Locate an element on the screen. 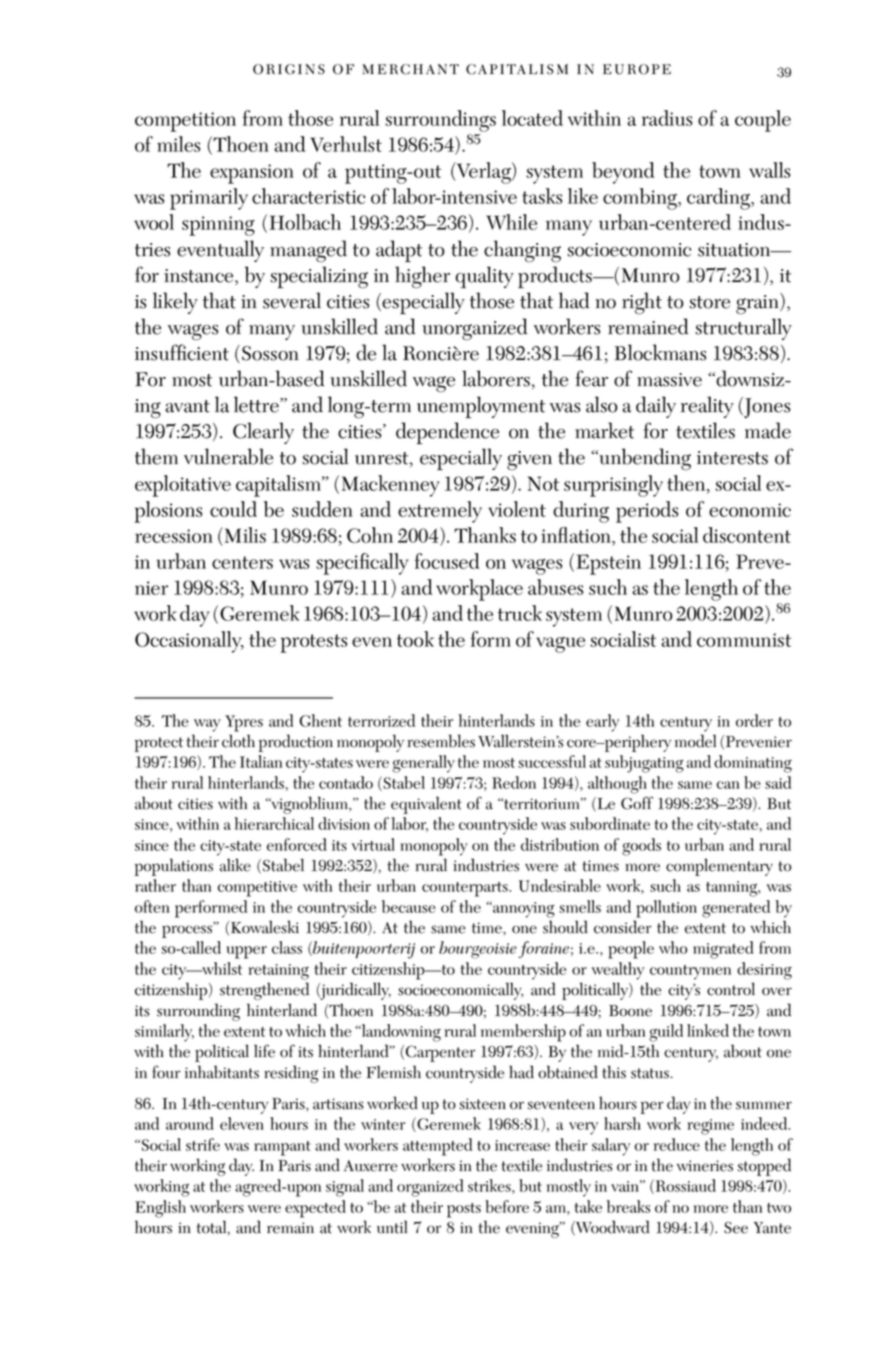 This screenshot has width=896, height=1345. located is located at coordinates (532, 118).
